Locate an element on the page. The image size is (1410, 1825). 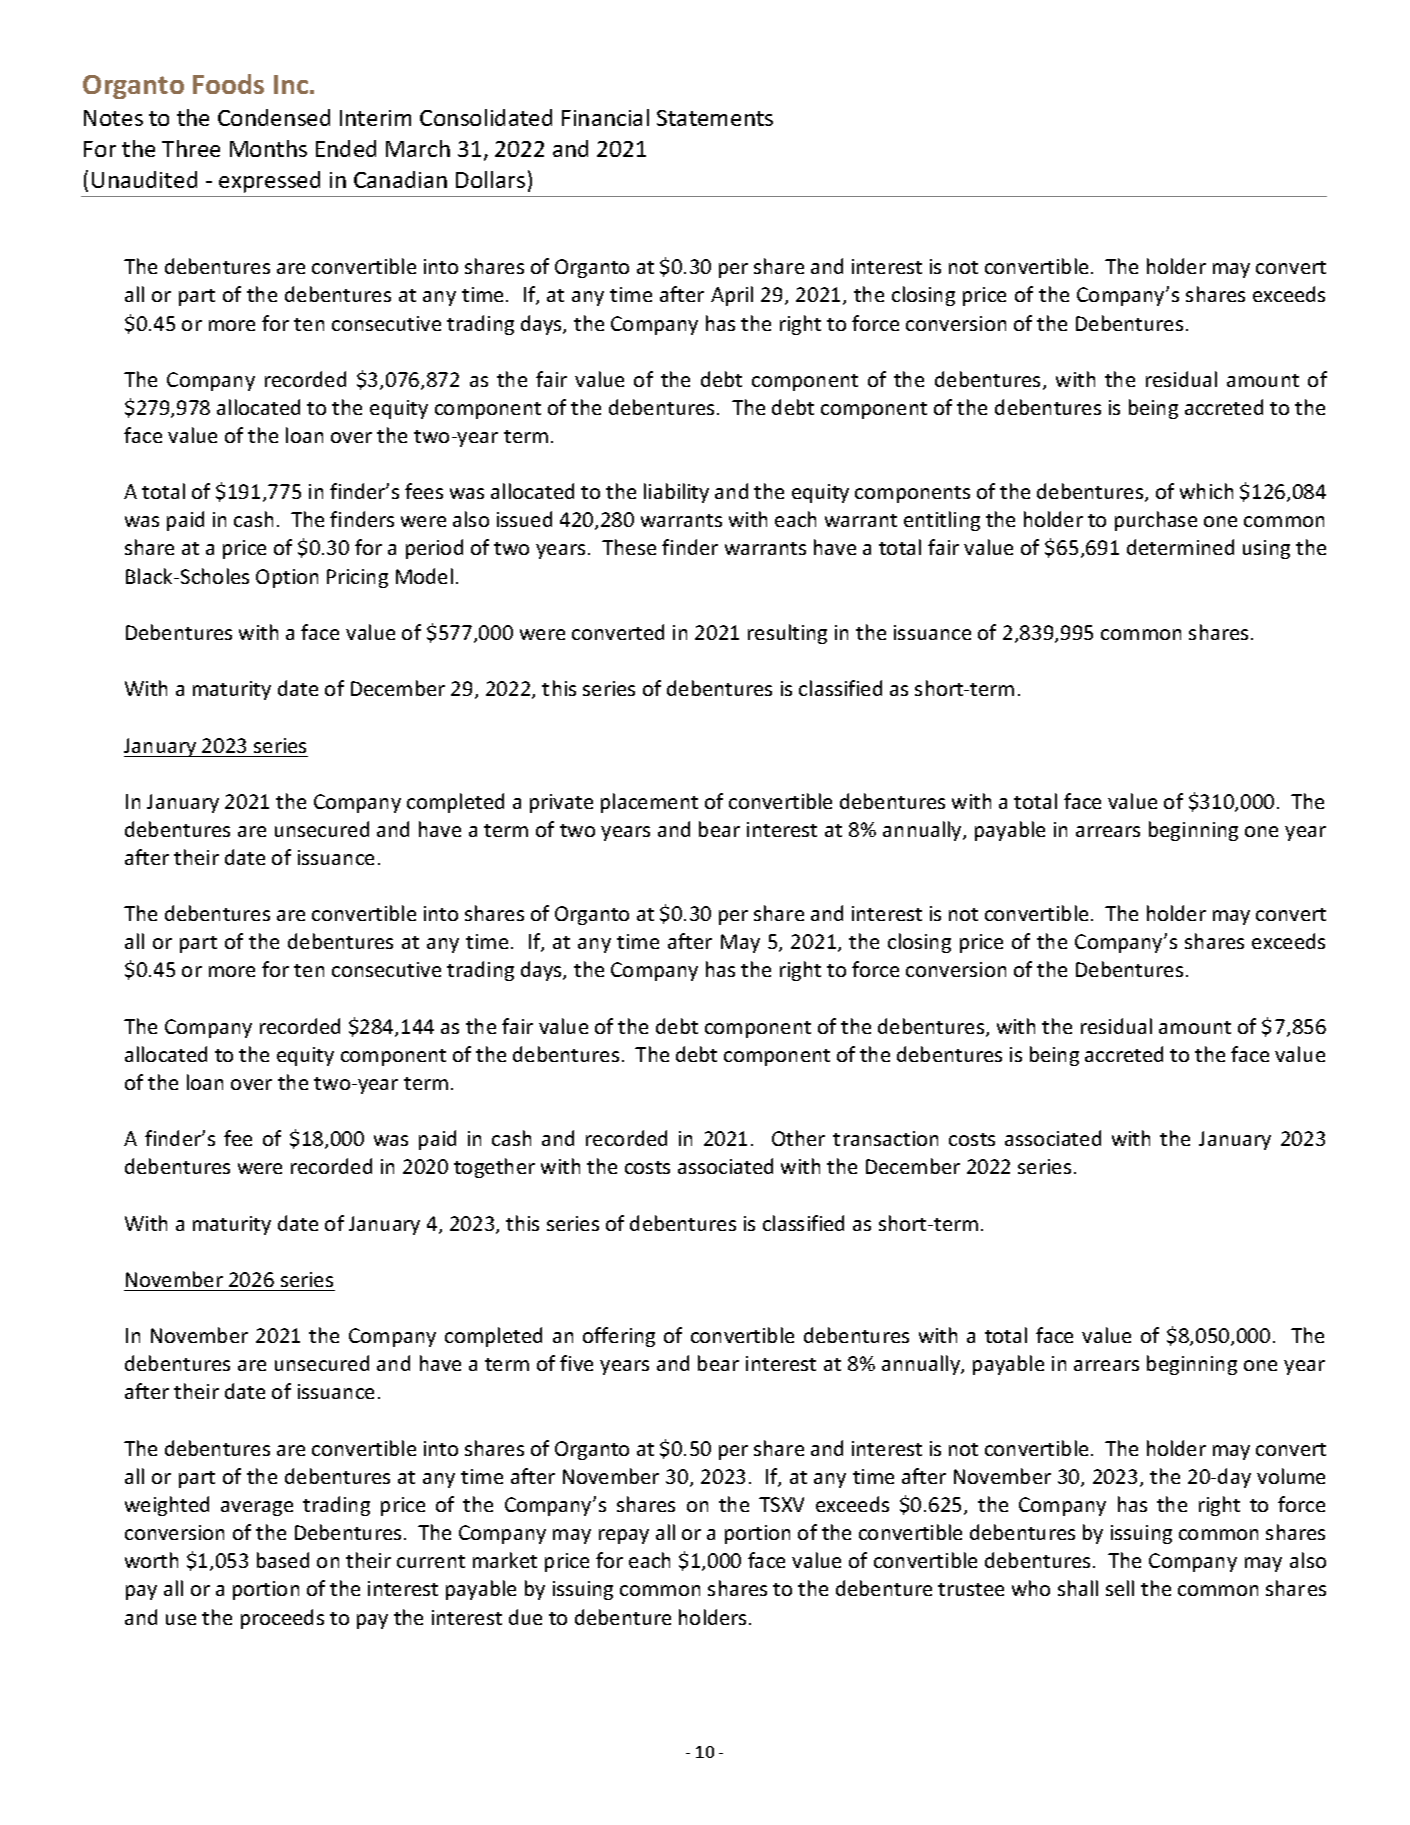
using is located at coordinates (1266, 549).
